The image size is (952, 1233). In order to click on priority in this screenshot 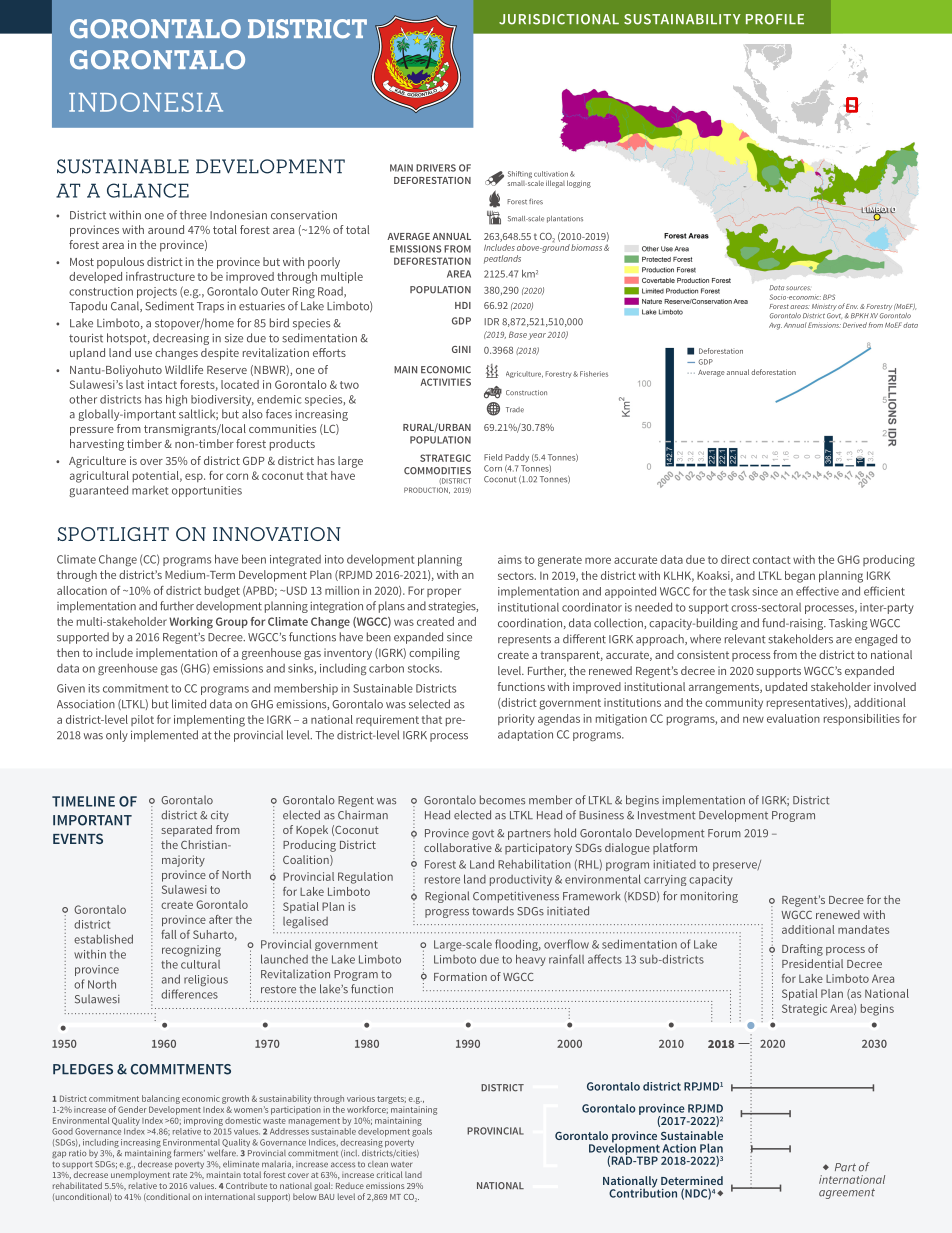, I will do `click(516, 720)`.
